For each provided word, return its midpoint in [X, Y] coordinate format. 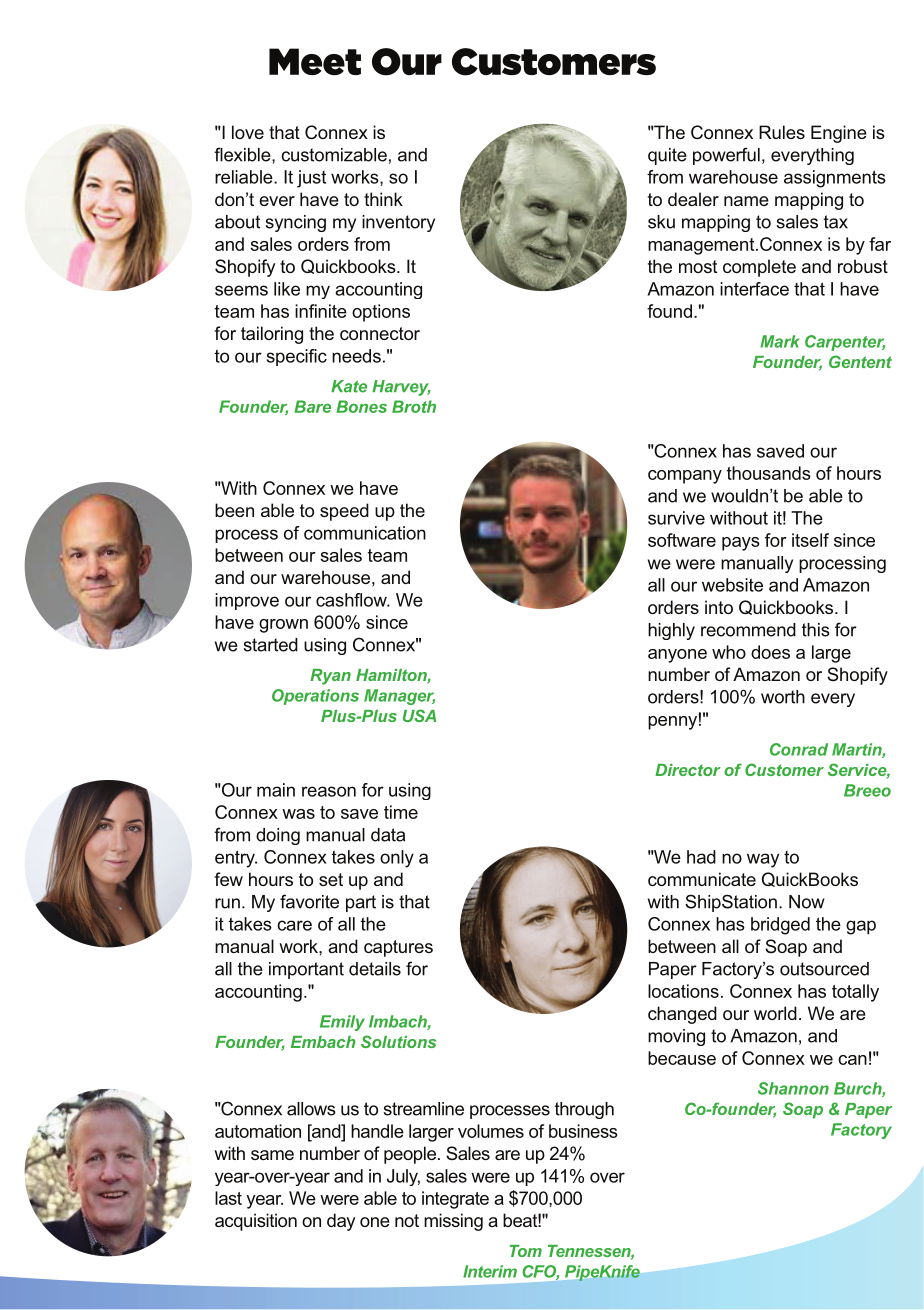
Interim [490, 1271]
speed [344, 512]
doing [278, 836]
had [701, 857]
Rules [782, 132]
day [341, 1222]
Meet [315, 62]
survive [676, 518]
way [763, 860]
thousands [769, 473]
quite [667, 156]
